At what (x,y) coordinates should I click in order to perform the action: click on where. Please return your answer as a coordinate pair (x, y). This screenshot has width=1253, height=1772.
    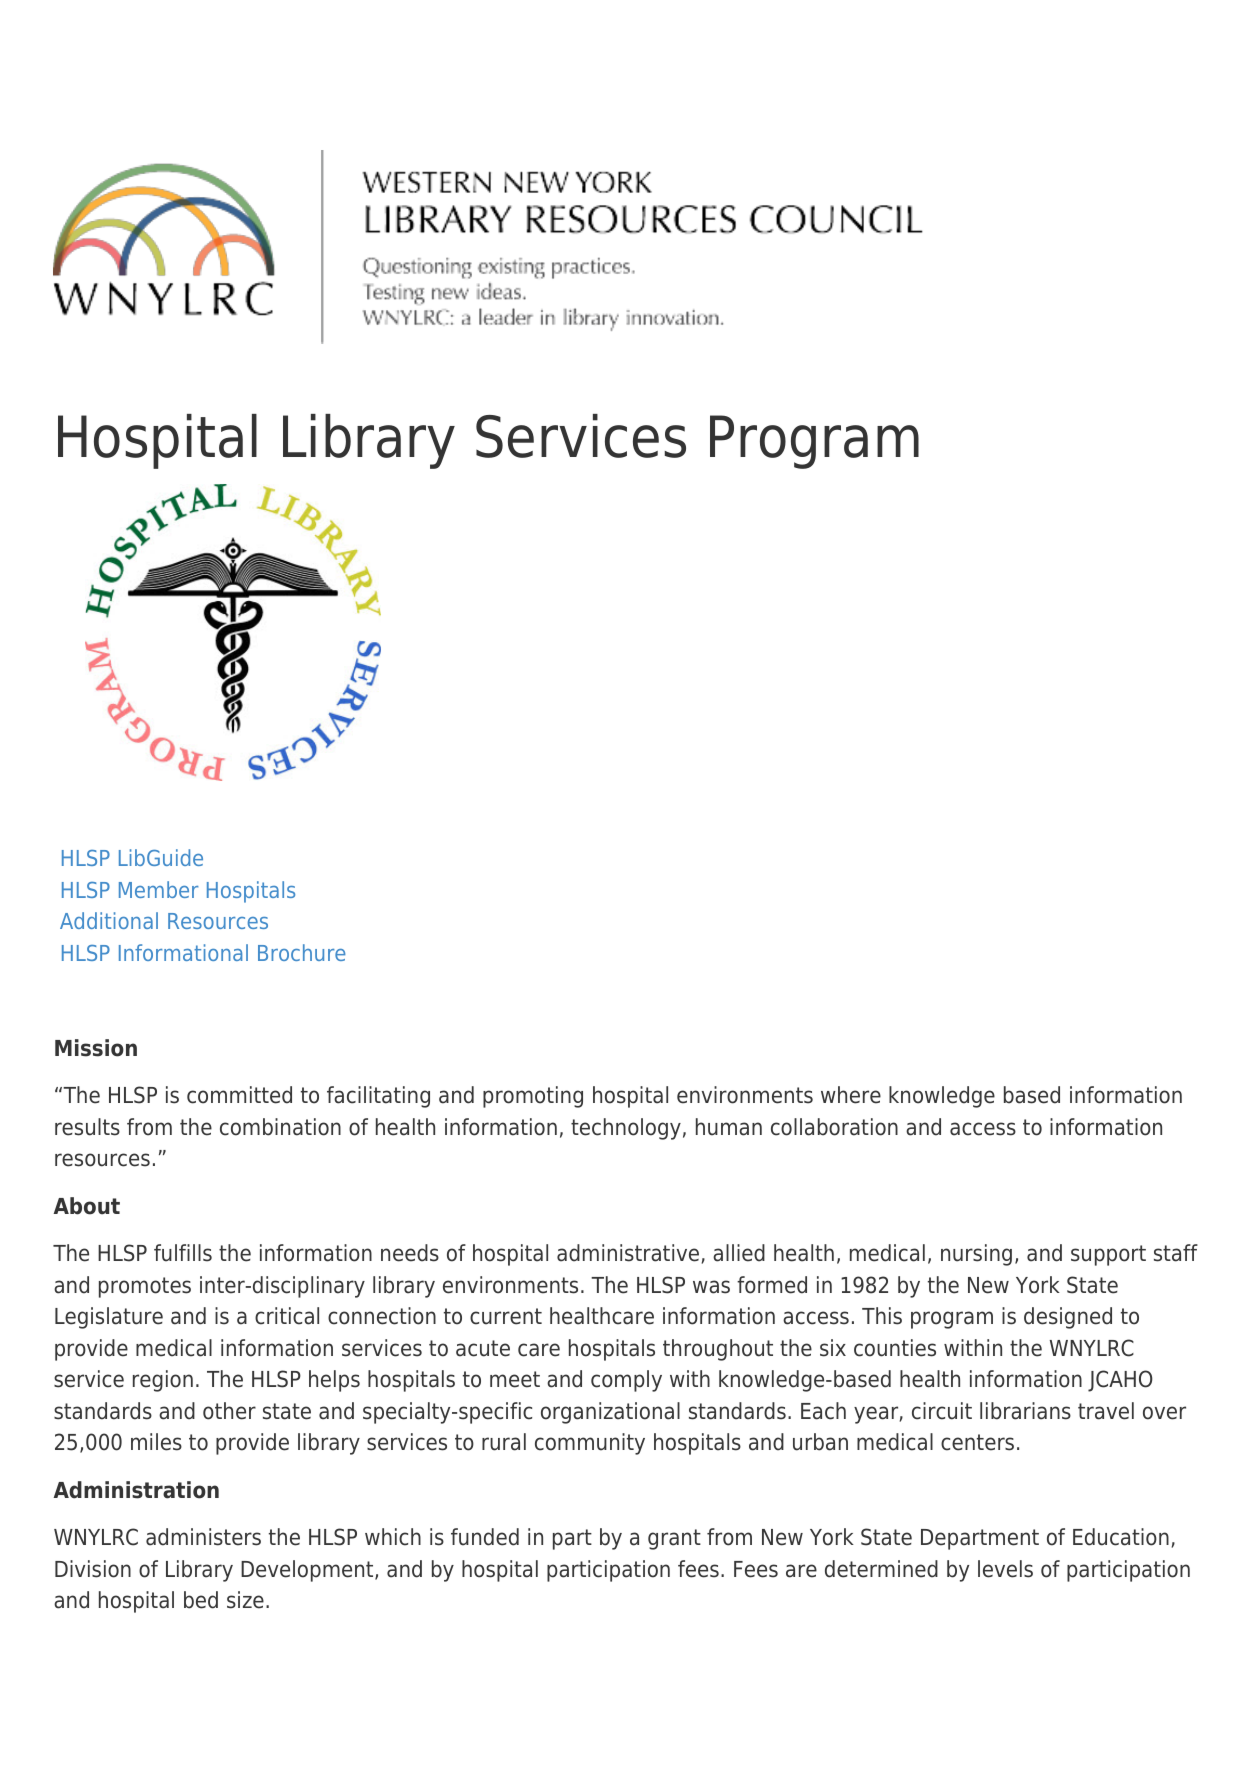
    Looking at the image, I should click on (851, 1095).
